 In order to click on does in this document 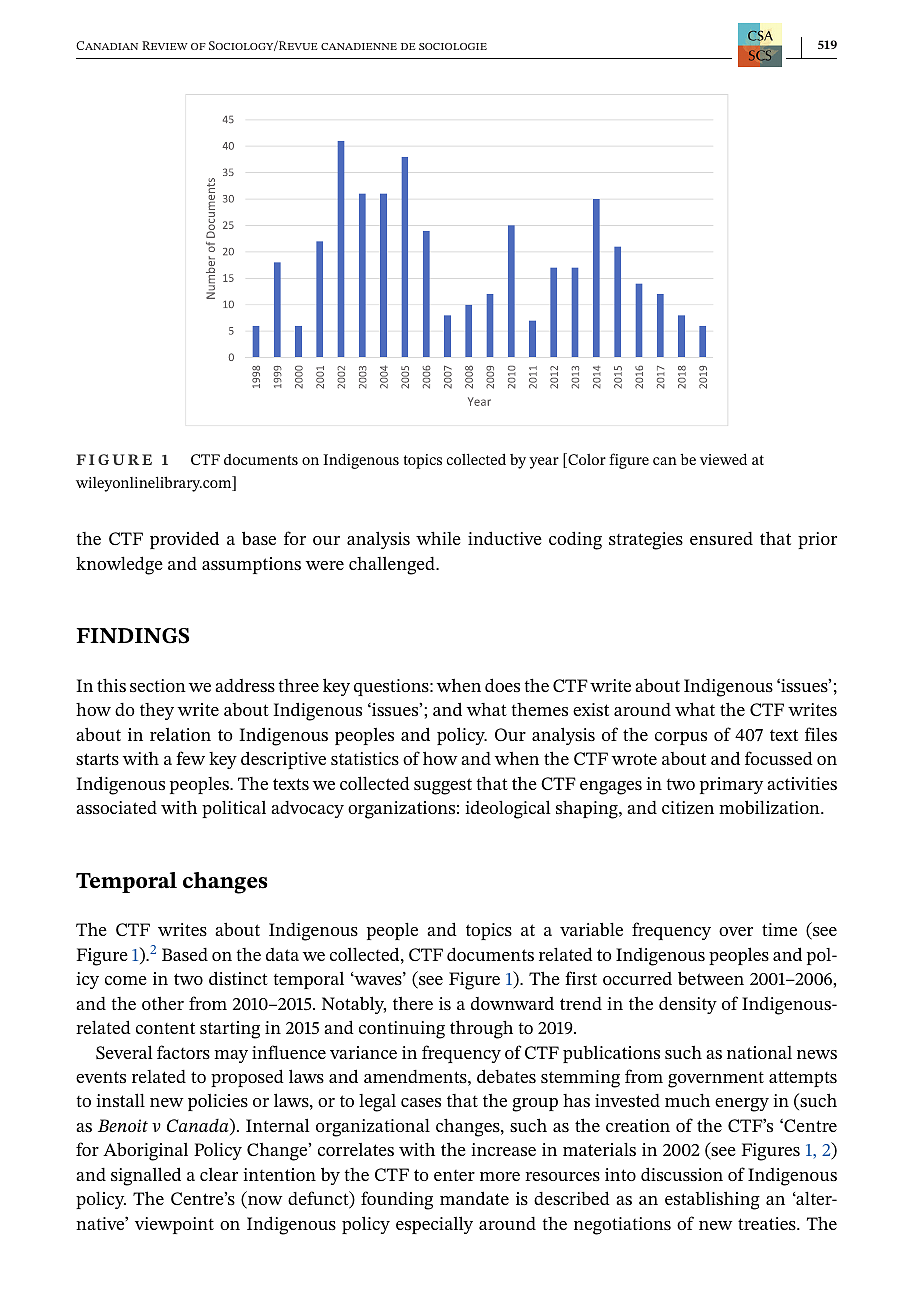, I will do `click(502, 685)`.
